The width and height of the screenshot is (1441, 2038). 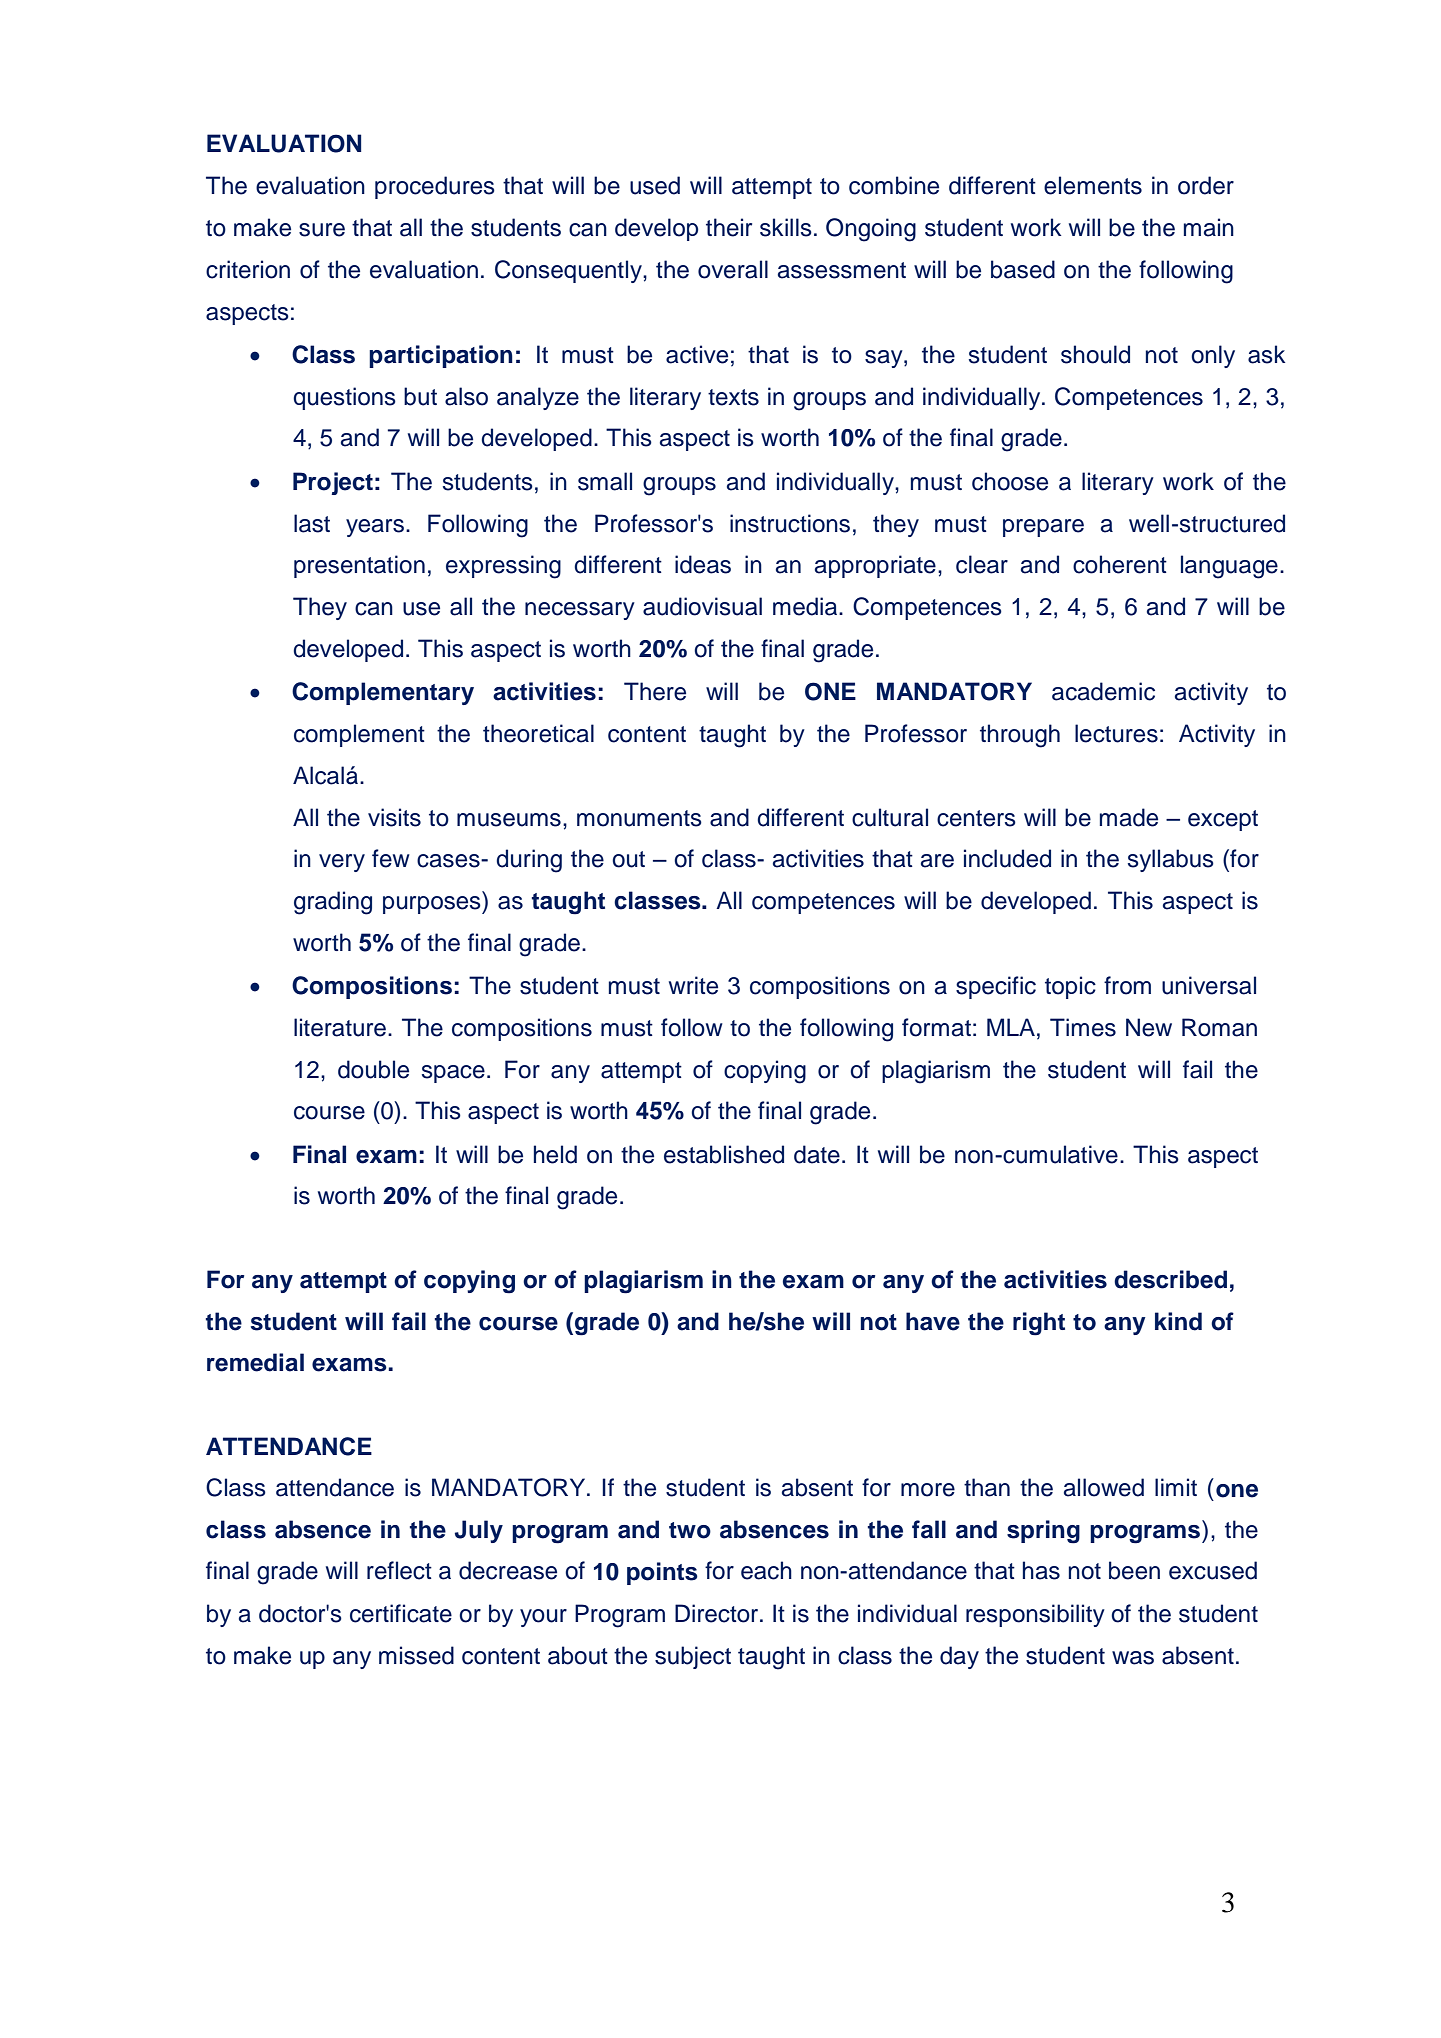 What do you see at coordinates (724, 1154) in the screenshot?
I see `established` at bounding box center [724, 1154].
